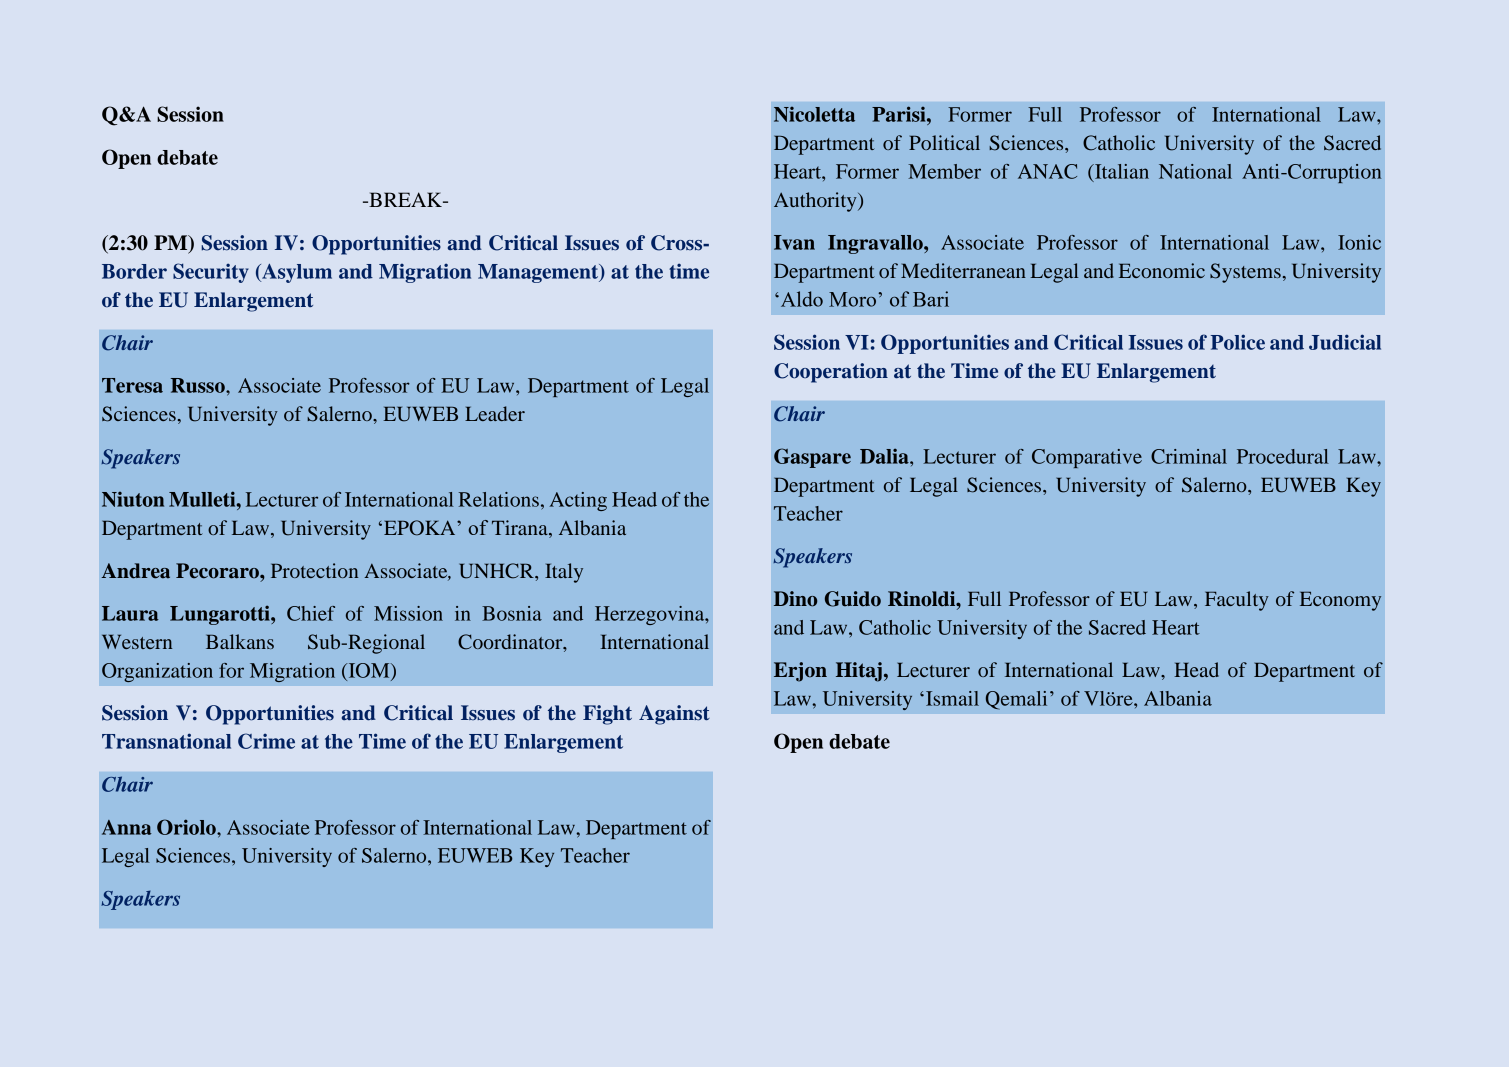 The height and width of the document is (1067, 1509). I want to click on Against, so click(674, 715).
